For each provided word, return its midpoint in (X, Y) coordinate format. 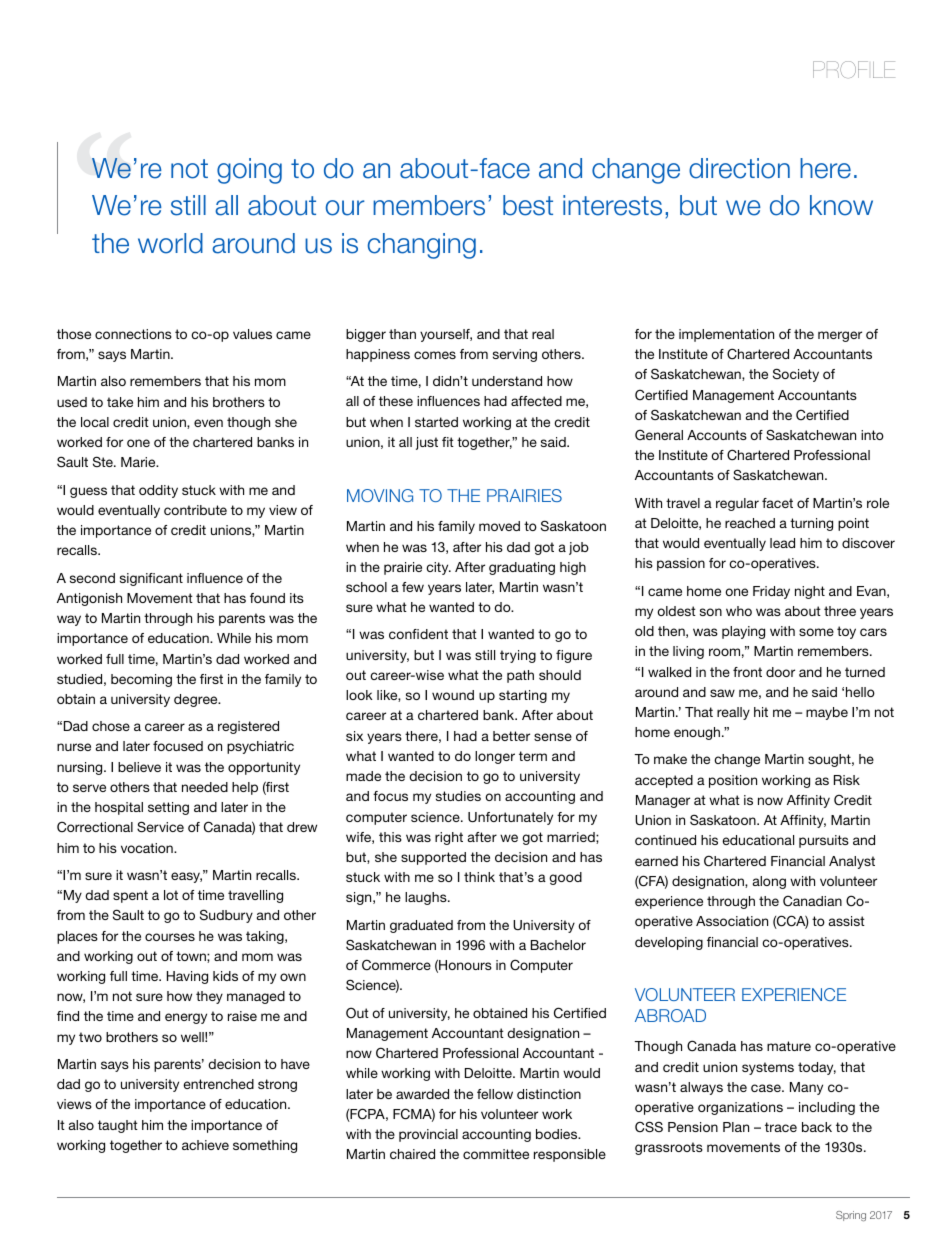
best (528, 205)
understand (507, 381)
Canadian (812, 900)
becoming (141, 680)
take (120, 402)
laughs (427, 898)
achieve (205, 1145)
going (249, 171)
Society (796, 375)
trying (518, 656)
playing (743, 632)
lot (171, 895)
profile (854, 69)
